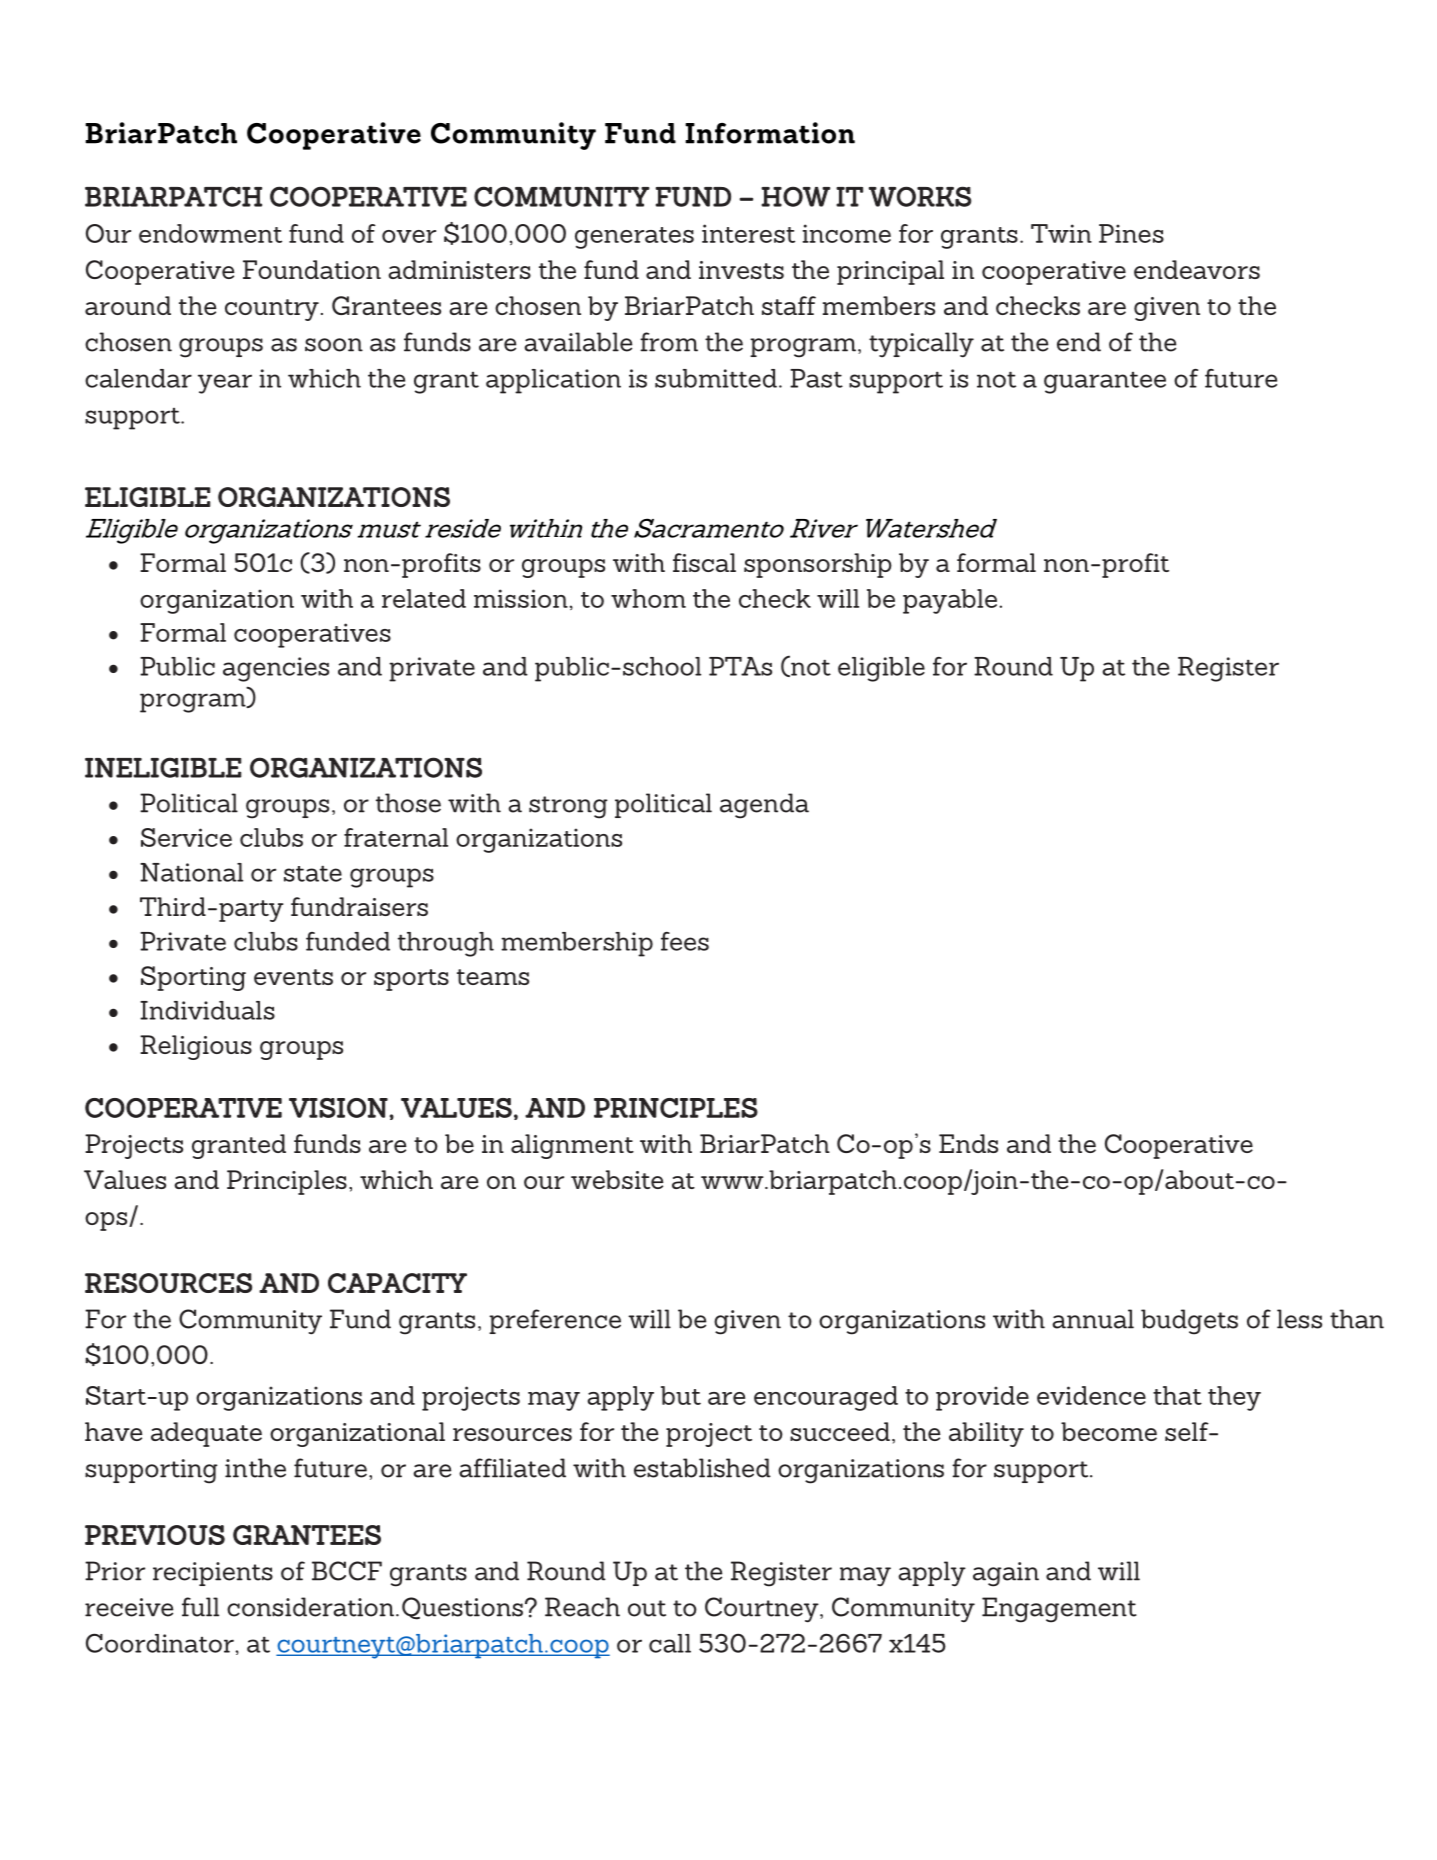  Describe the element at coordinates (213, 1574) in the screenshot. I see `recipients` at that location.
